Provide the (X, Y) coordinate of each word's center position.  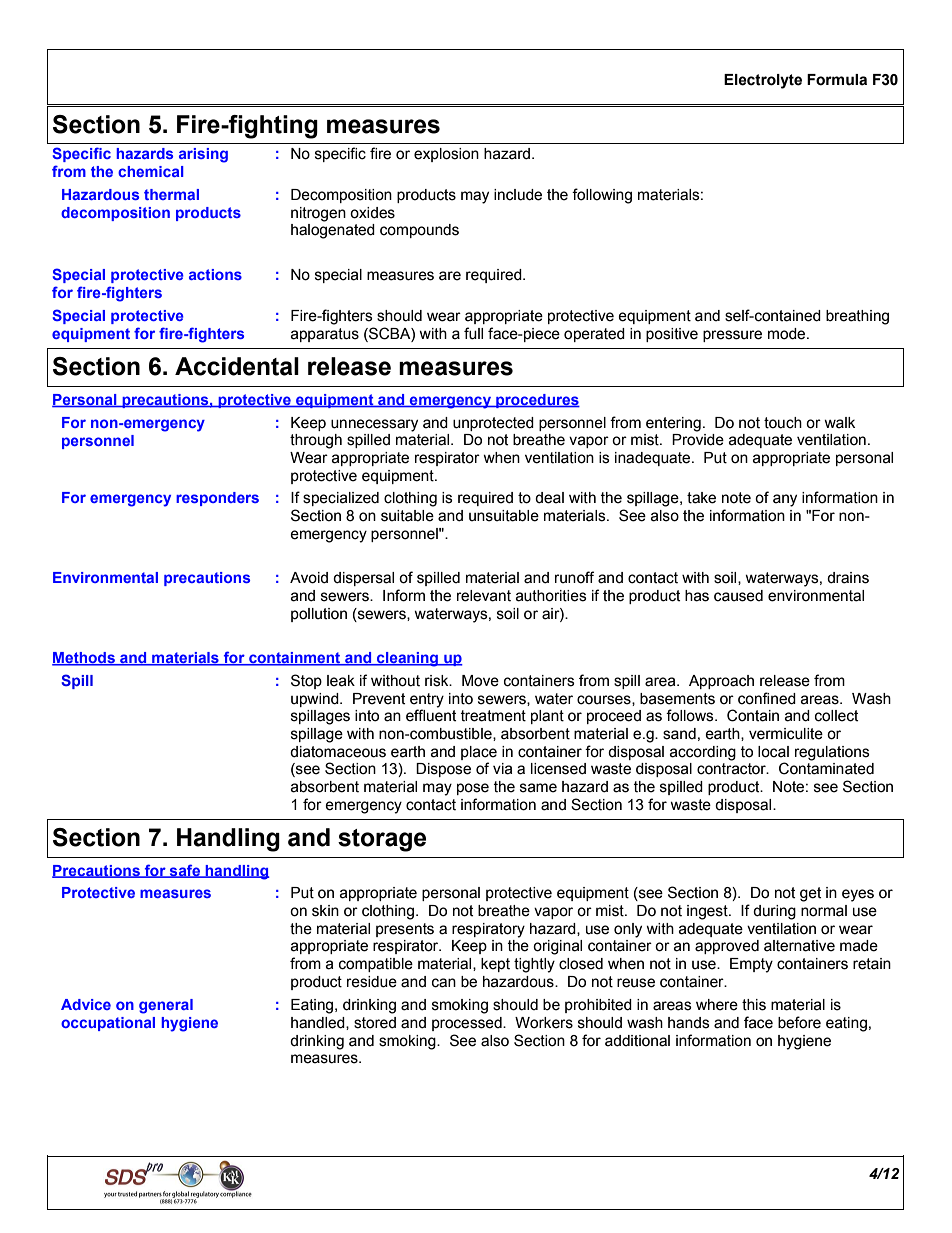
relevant (484, 596)
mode (788, 334)
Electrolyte (763, 81)
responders (217, 499)
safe (185, 871)
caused (738, 596)
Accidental (237, 366)
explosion (446, 155)
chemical (151, 171)
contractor (732, 769)
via (502, 769)
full (473, 333)
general (166, 1006)
